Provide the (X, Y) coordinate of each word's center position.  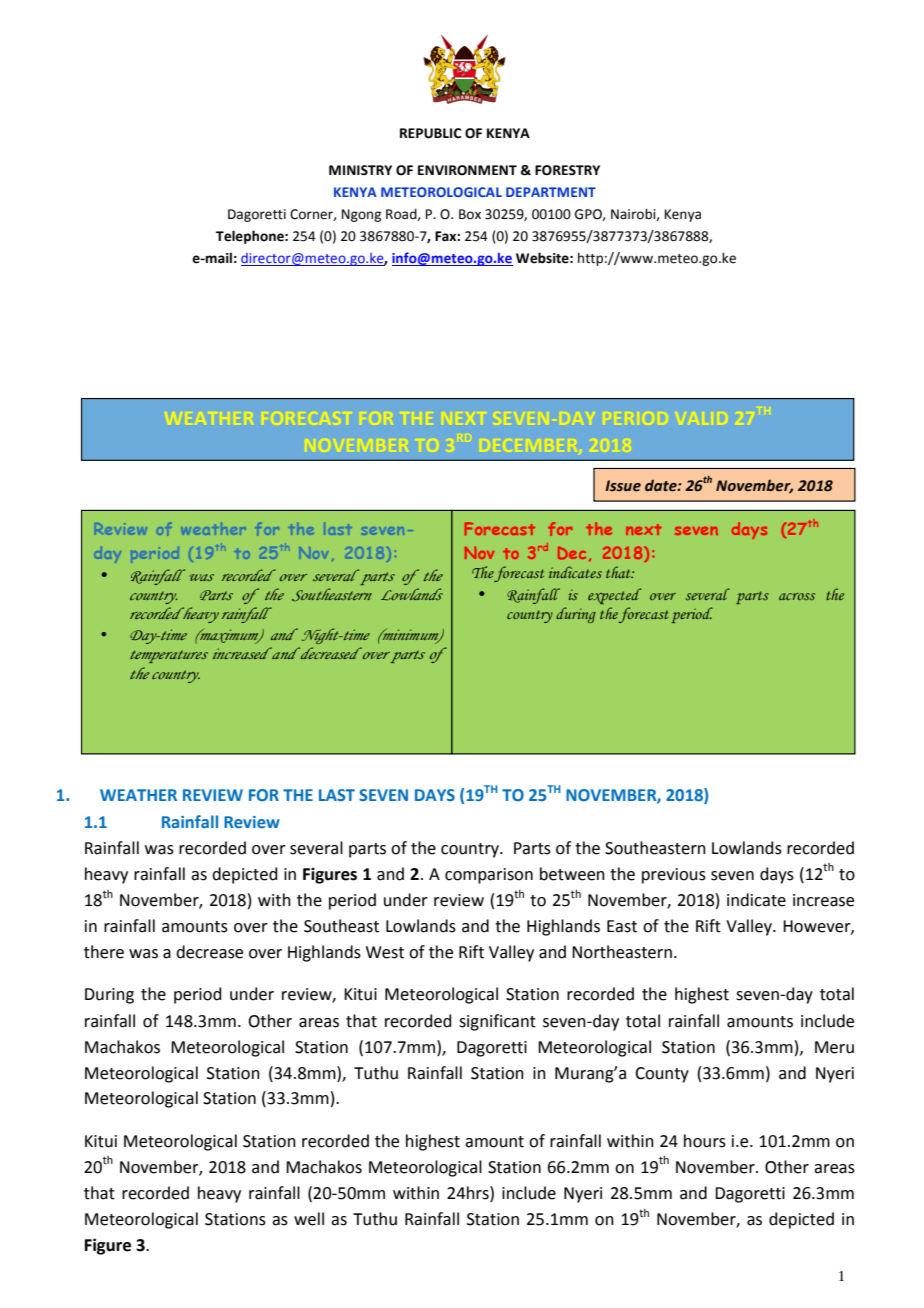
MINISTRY (360, 170)
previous (674, 876)
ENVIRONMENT (467, 170)
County (662, 1075)
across (797, 596)
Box (470, 214)
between (572, 874)
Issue (623, 486)
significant (497, 1022)
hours (705, 1141)
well (309, 1219)
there (104, 952)
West (385, 952)
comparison (489, 876)
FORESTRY (567, 170)
